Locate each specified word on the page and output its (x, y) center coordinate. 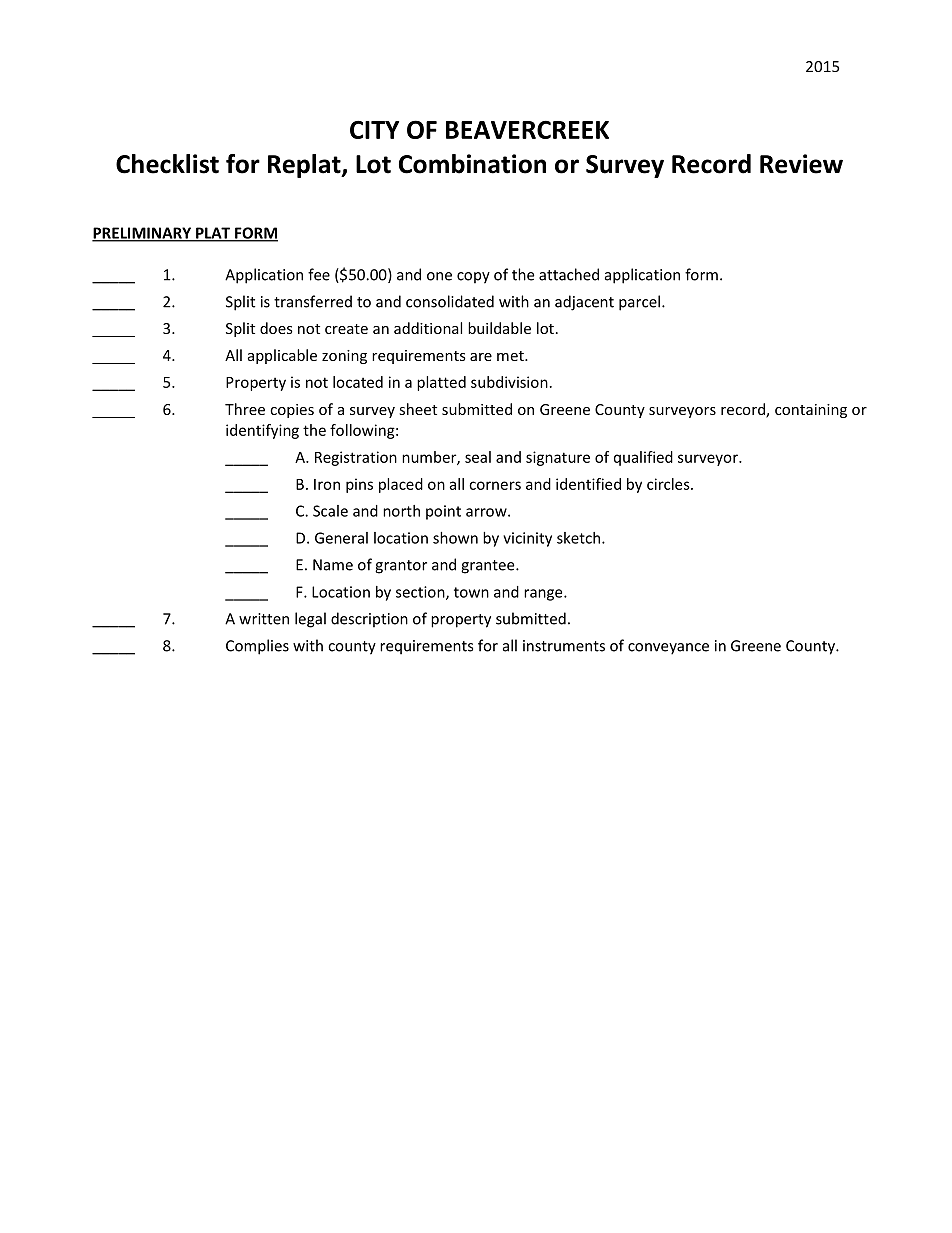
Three (245, 409)
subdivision (509, 382)
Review (801, 164)
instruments (564, 646)
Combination (472, 164)
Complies (257, 647)
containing (811, 411)
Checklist (167, 164)
